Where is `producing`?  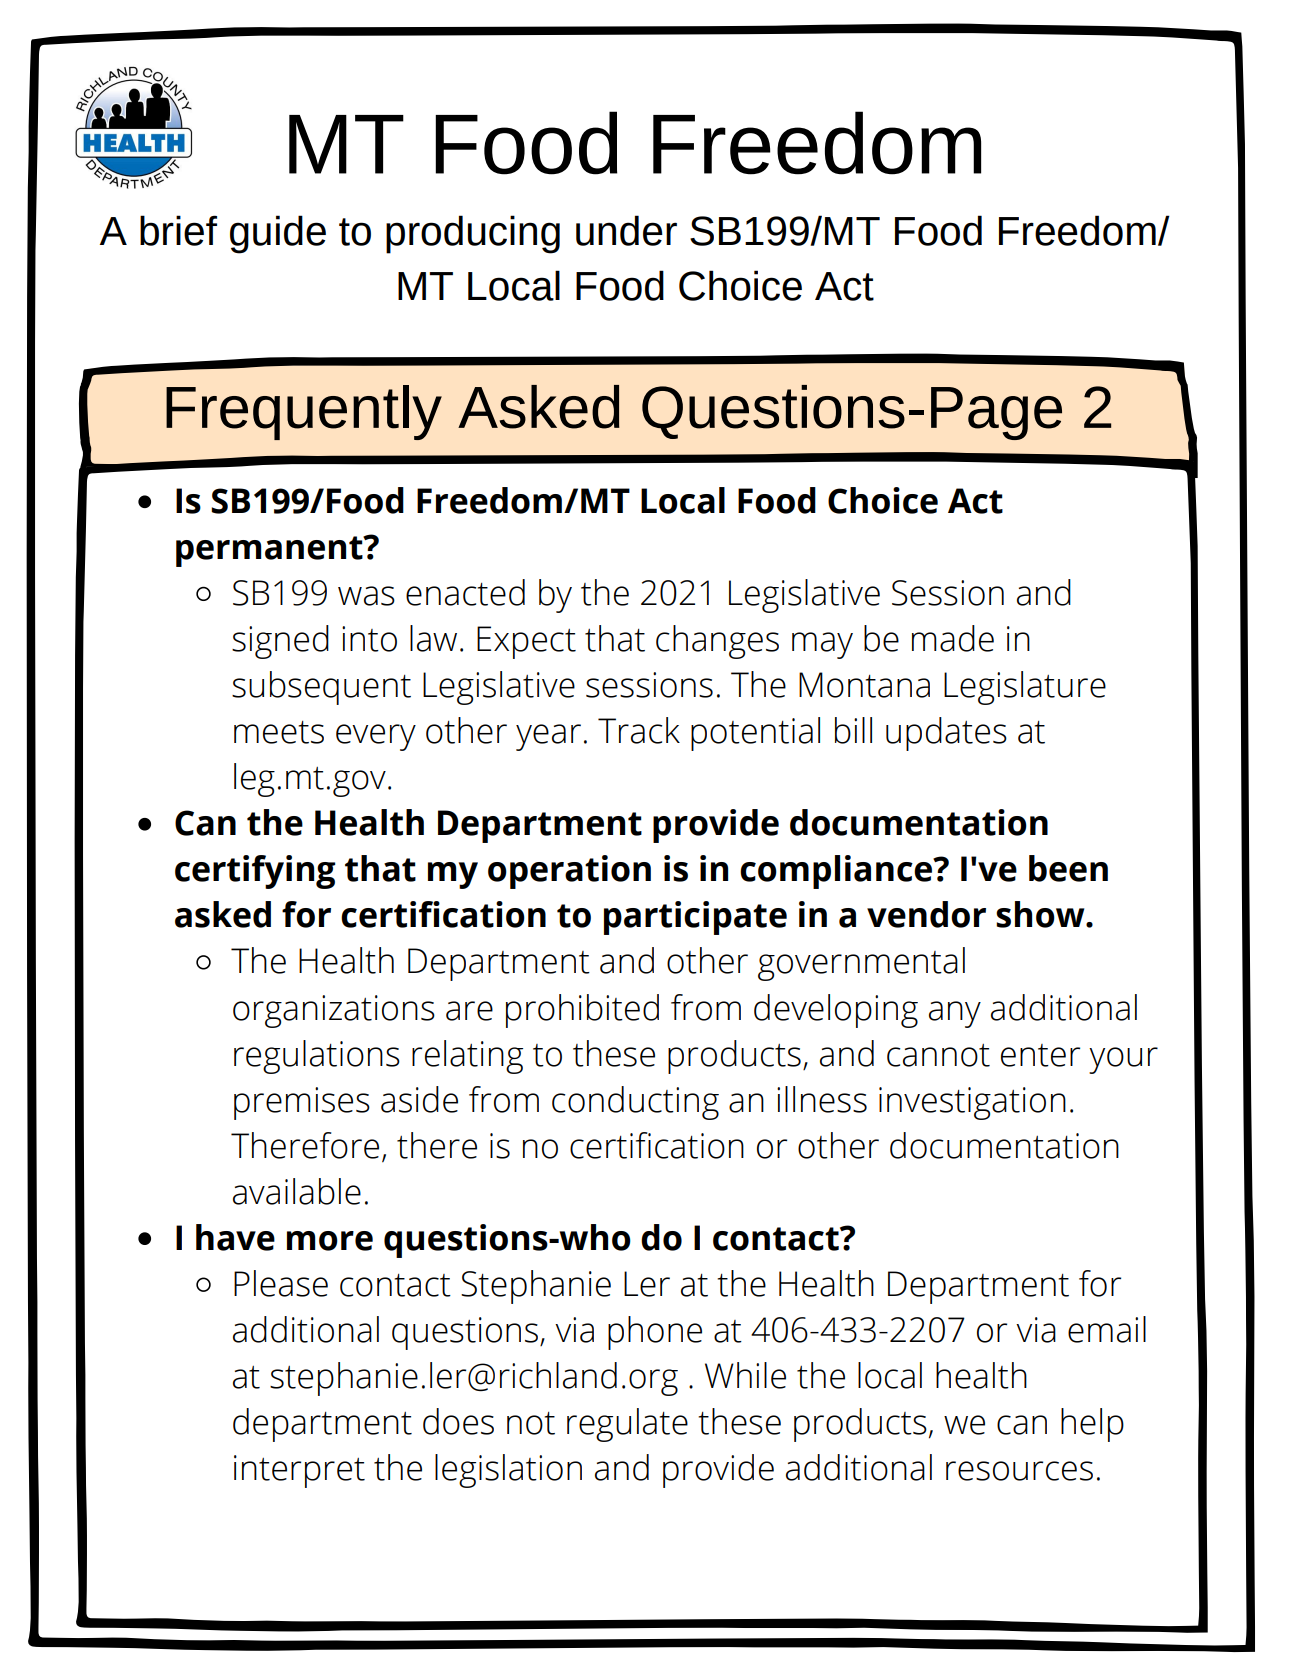 producing is located at coordinates (473, 234).
